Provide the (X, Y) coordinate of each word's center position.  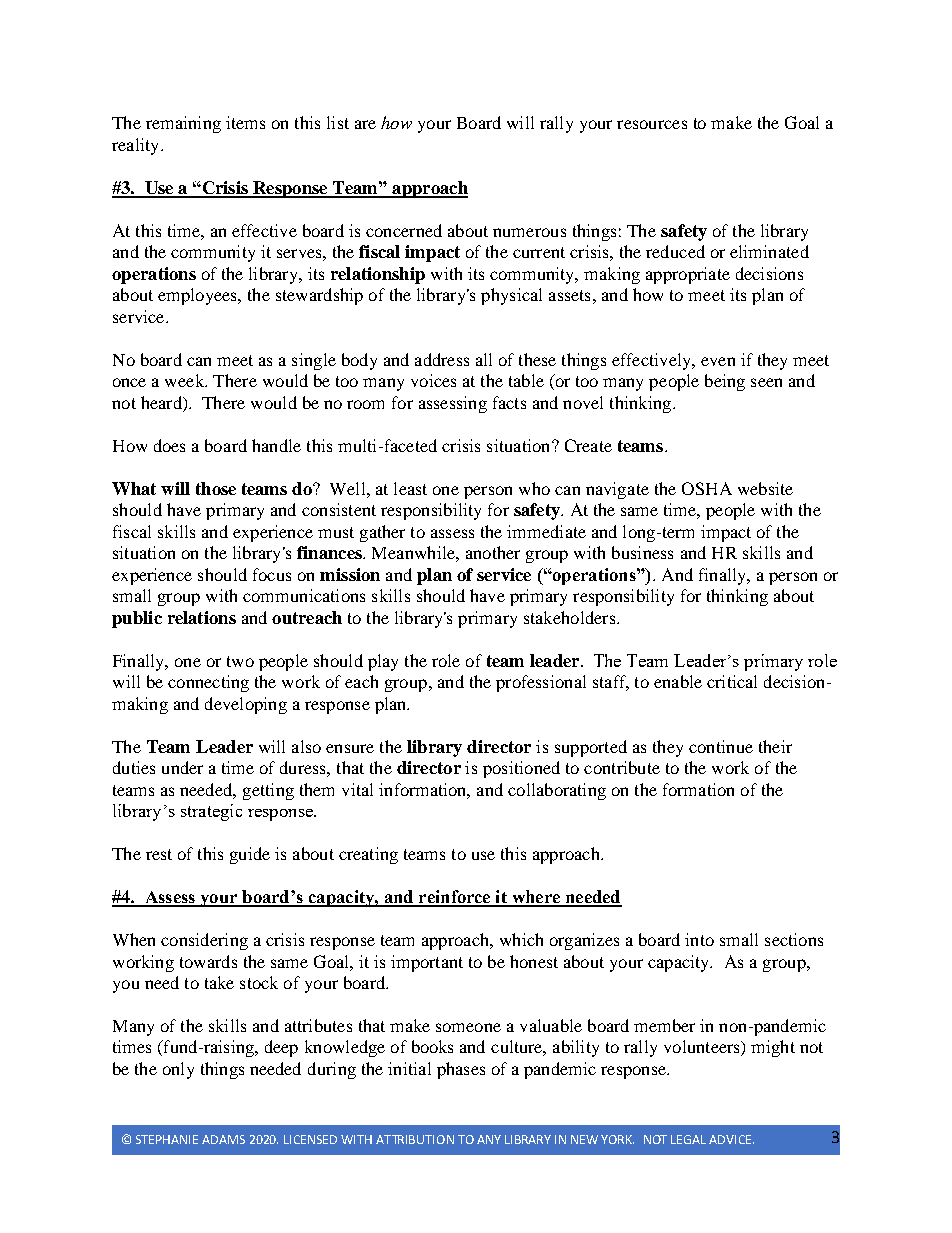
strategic (211, 812)
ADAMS (223, 1139)
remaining (183, 124)
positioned (521, 769)
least (410, 488)
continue (721, 746)
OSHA (707, 488)
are (365, 124)
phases (461, 1070)
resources (652, 124)
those (216, 488)
